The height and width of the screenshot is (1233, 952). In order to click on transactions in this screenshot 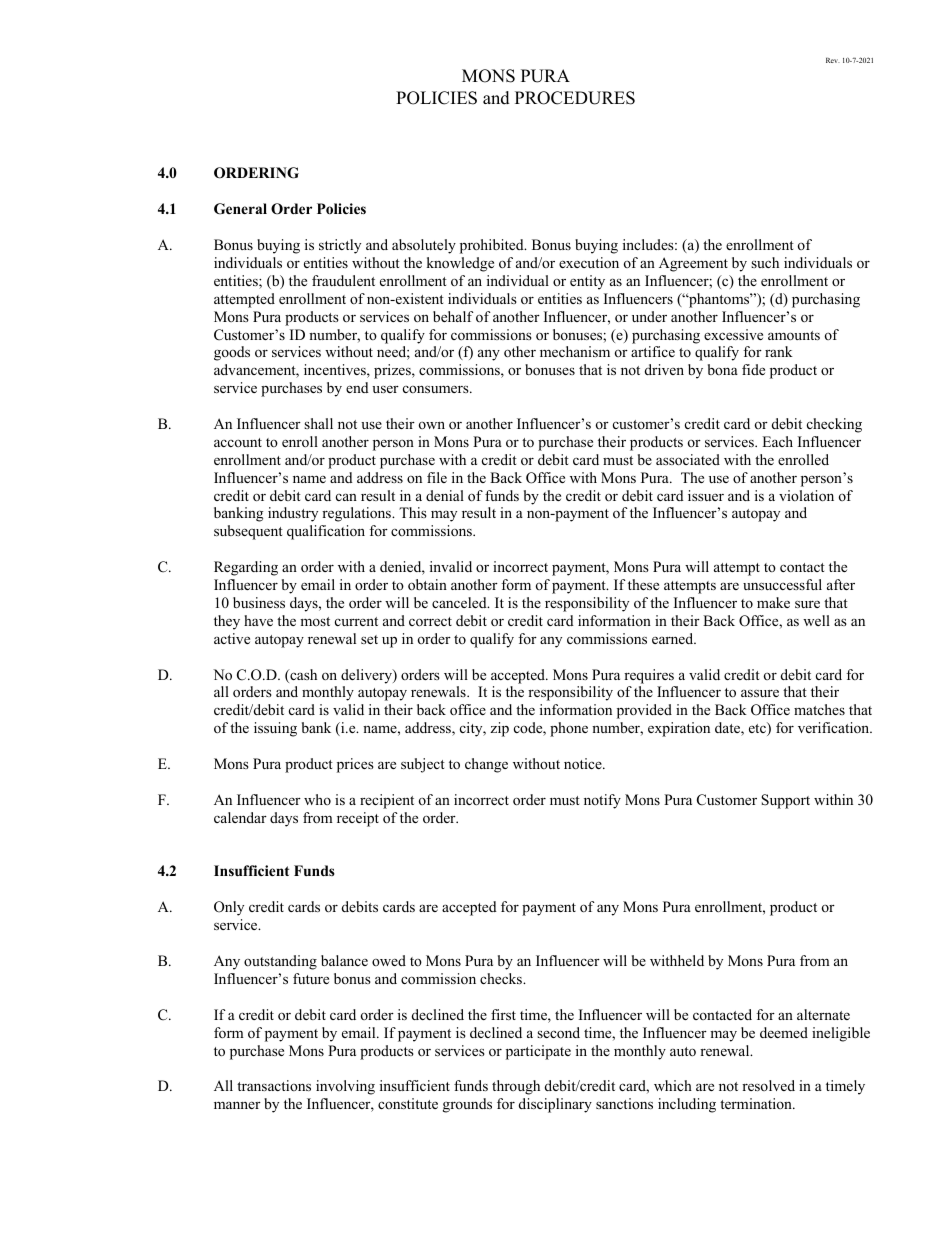, I will do `click(274, 1085)`.
